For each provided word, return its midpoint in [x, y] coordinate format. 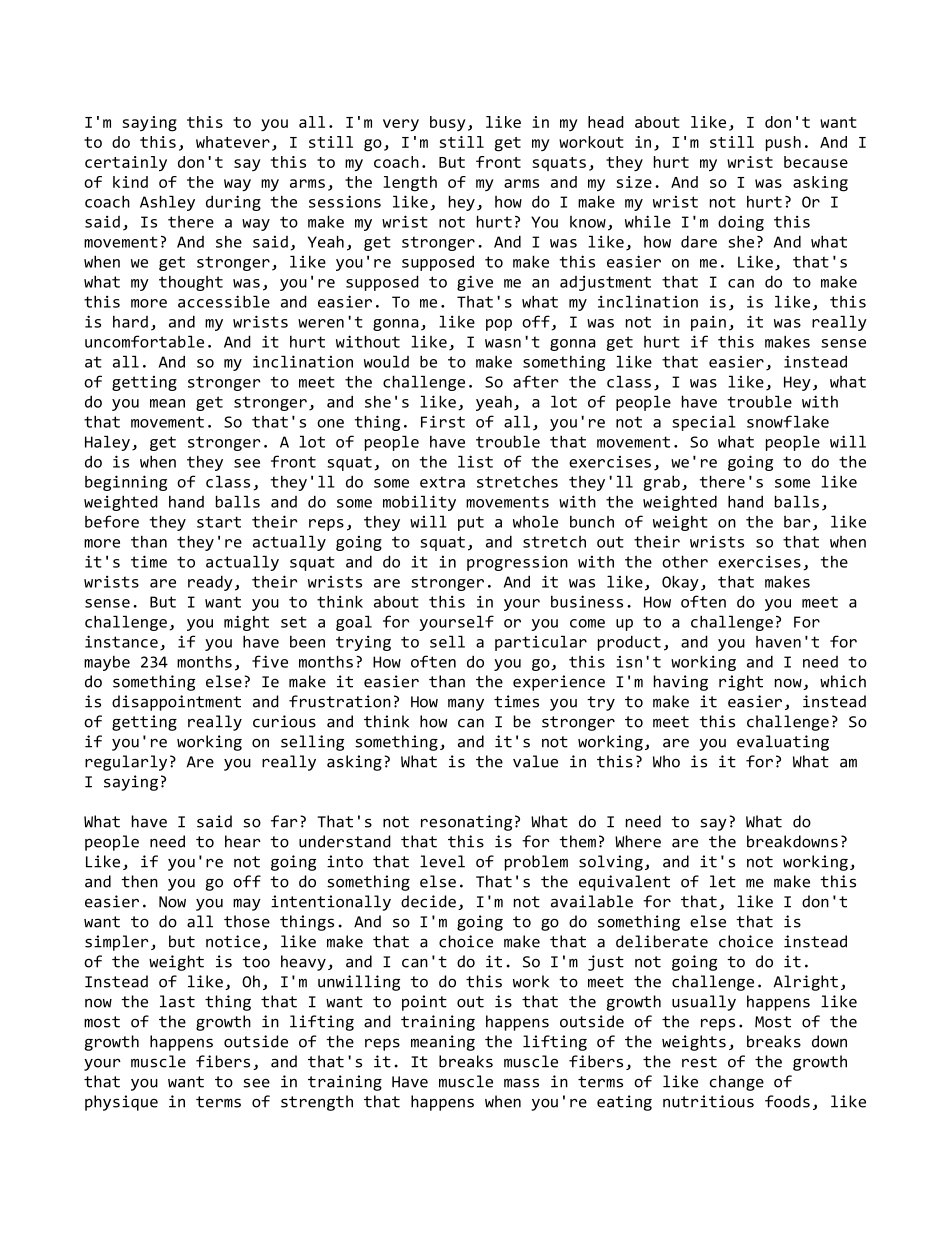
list [475, 461]
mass [521, 1083]
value [535, 761]
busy [448, 123]
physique [121, 1103]
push [783, 143]
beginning [126, 483]
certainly [126, 163]
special [704, 423]
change [737, 1083]
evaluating [783, 743]
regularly [126, 763]
